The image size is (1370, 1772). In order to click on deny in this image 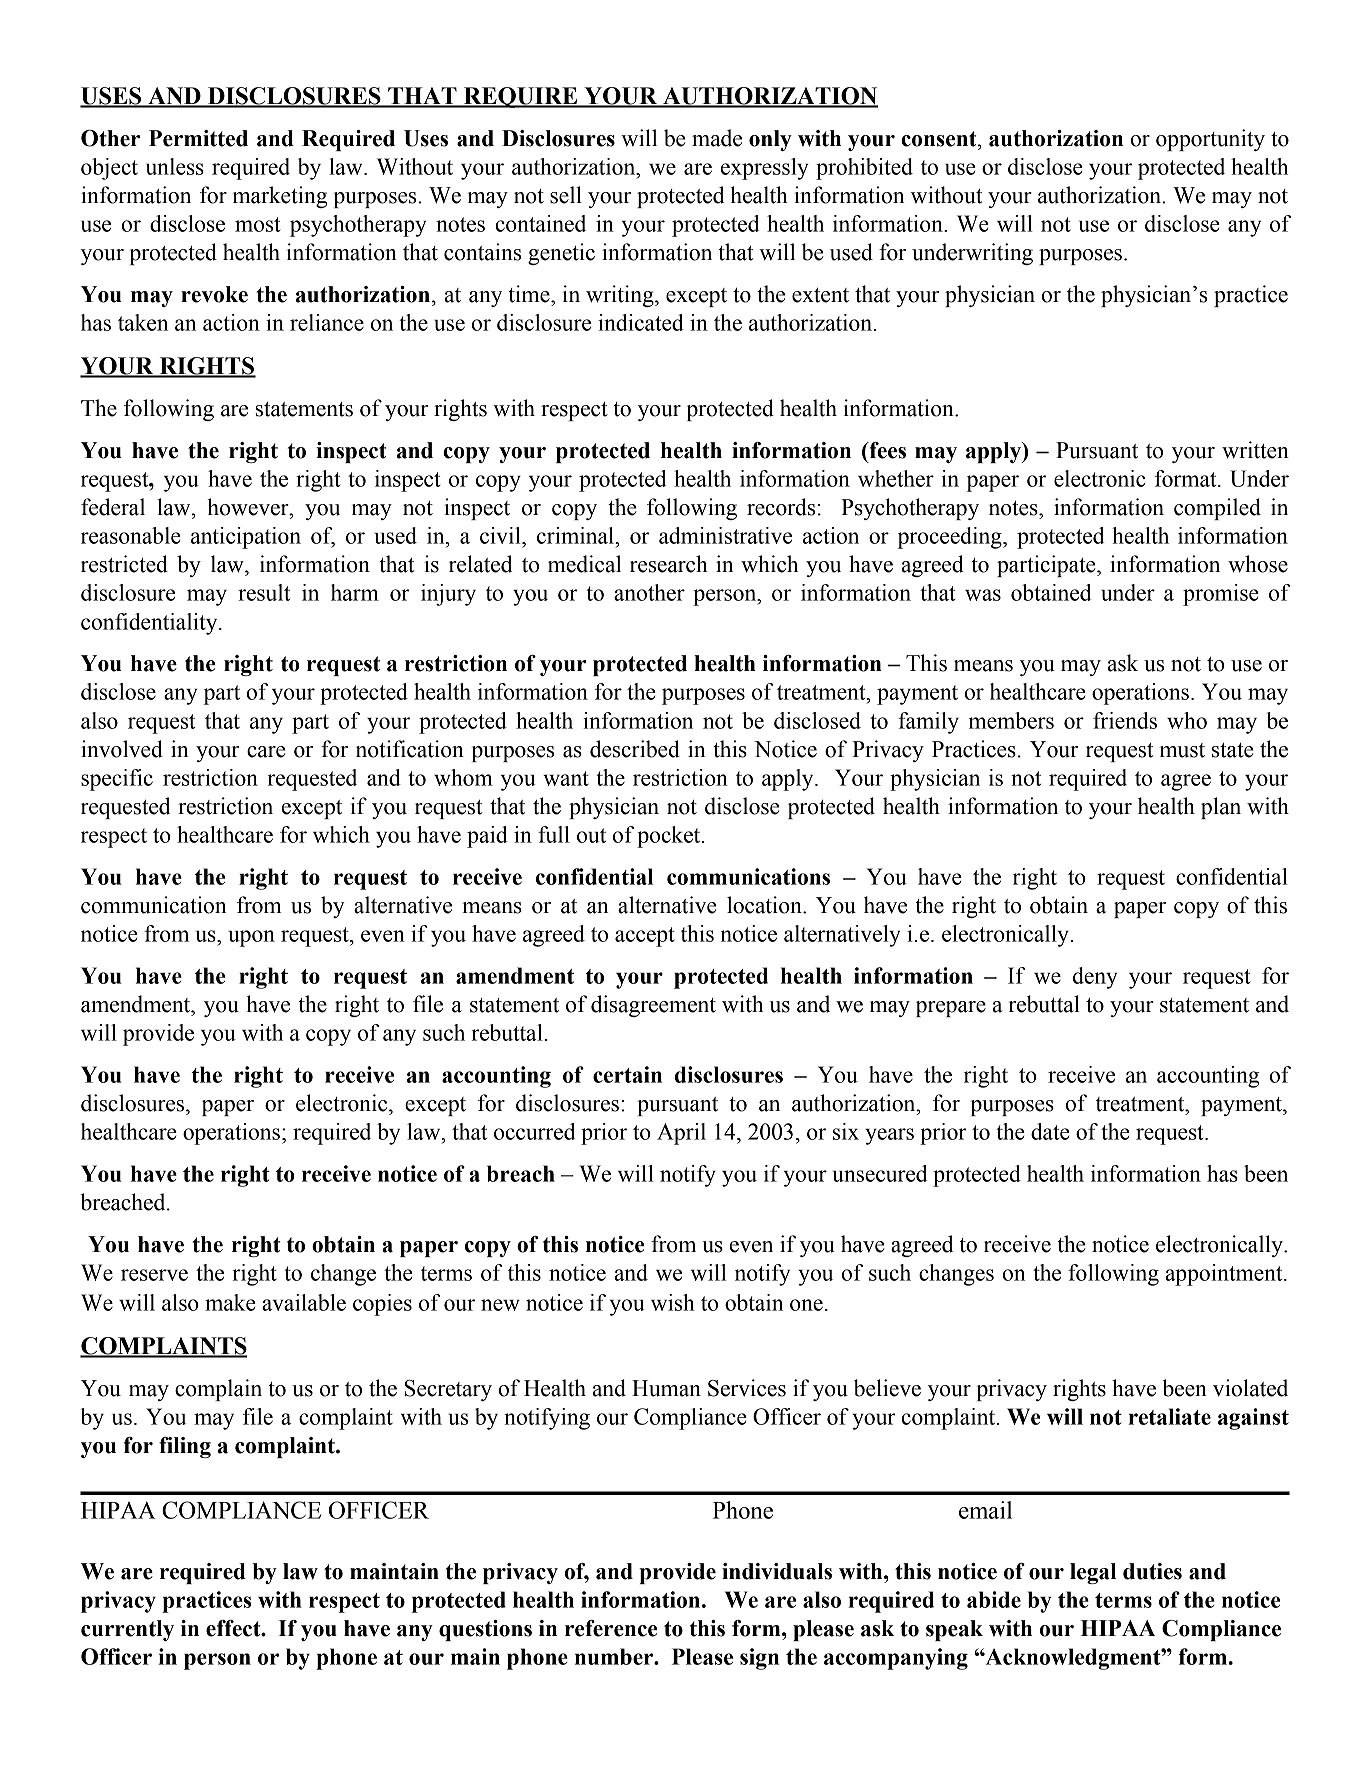, I will do `click(1095, 978)`.
